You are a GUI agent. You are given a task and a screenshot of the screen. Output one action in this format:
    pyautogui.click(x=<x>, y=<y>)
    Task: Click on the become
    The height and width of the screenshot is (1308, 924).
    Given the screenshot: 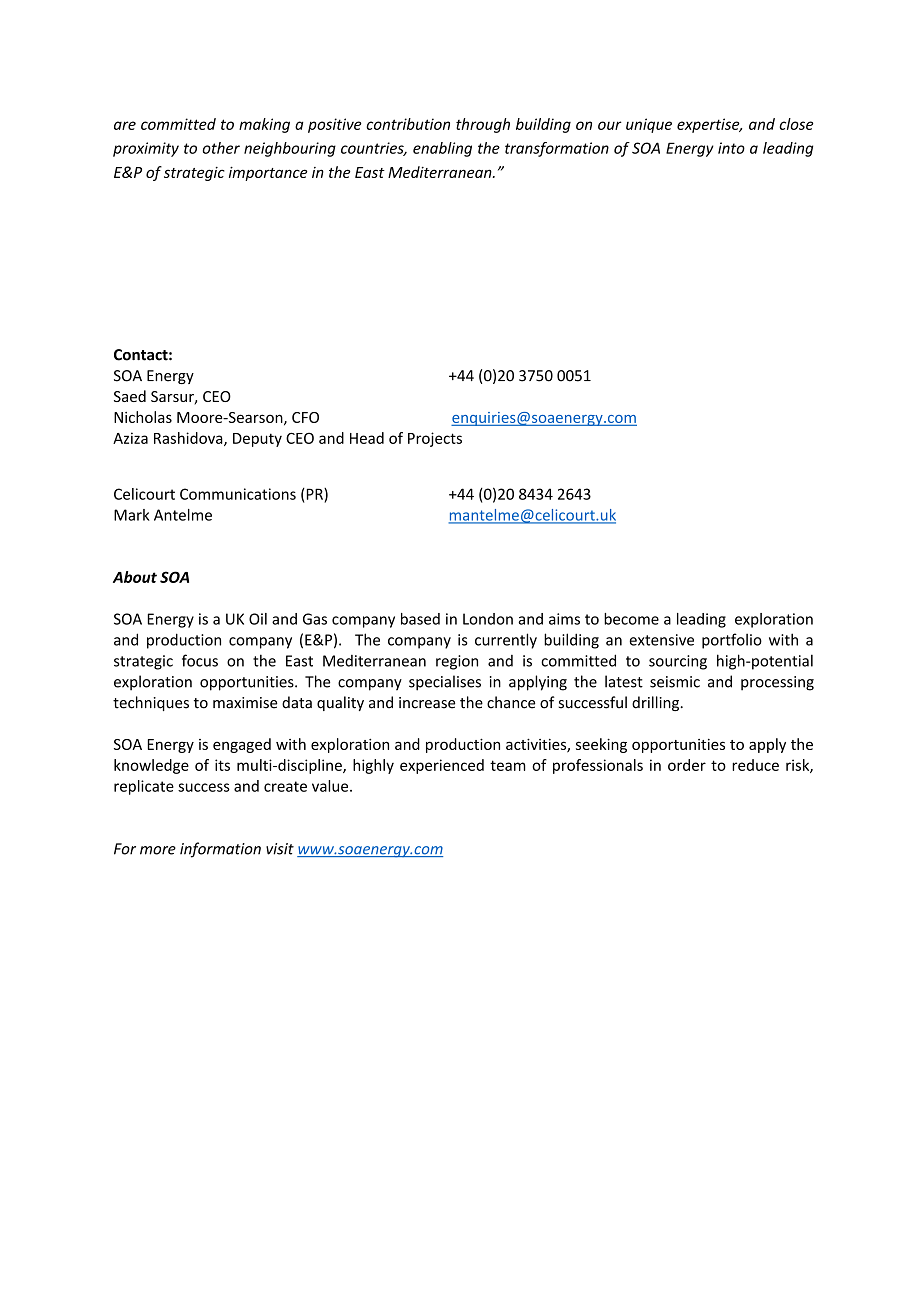 What is the action you would take?
    pyautogui.click(x=631, y=619)
